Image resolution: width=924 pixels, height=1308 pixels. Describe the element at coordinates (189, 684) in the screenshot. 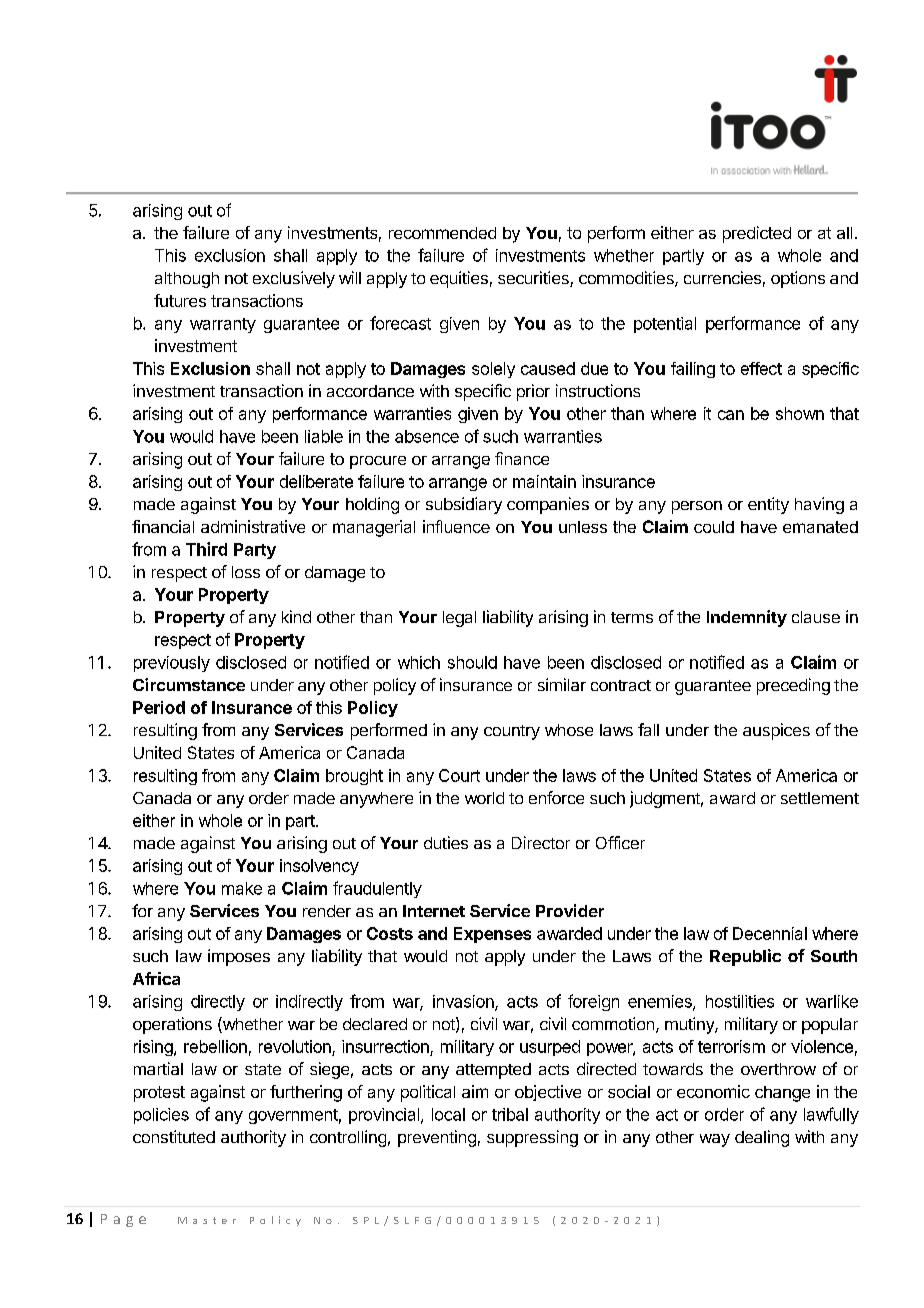

I see `Circumstance` at that location.
